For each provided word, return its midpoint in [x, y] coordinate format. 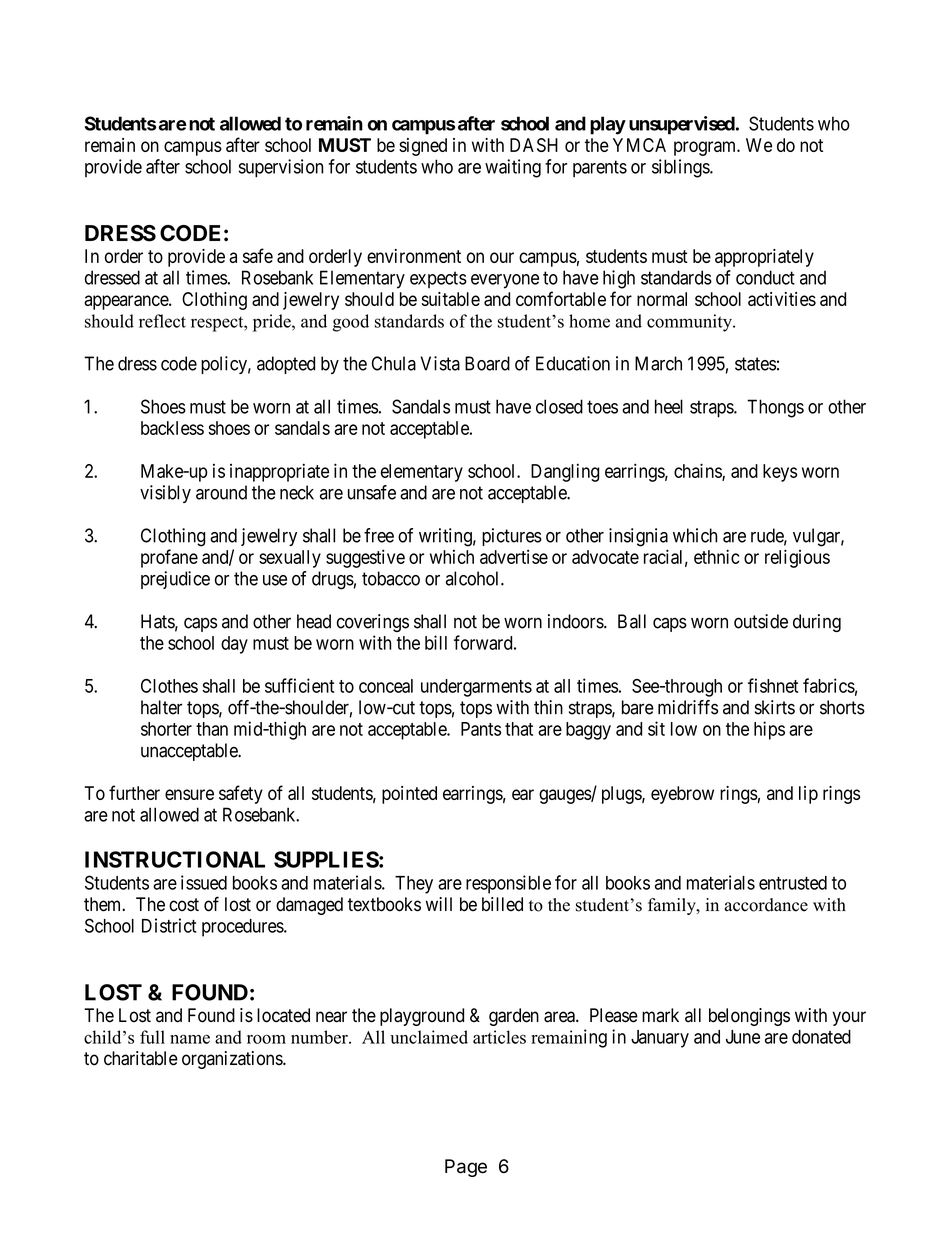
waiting [513, 168]
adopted [286, 365]
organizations [233, 1060]
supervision [281, 168]
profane [169, 558]
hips [769, 730]
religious [797, 558]
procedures [243, 928]
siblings [681, 168]
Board [487, 363]
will [439, 904]
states [755, 364]
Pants [481, 729]
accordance [766, 905]
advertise [514, 557]
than [212, 729]
